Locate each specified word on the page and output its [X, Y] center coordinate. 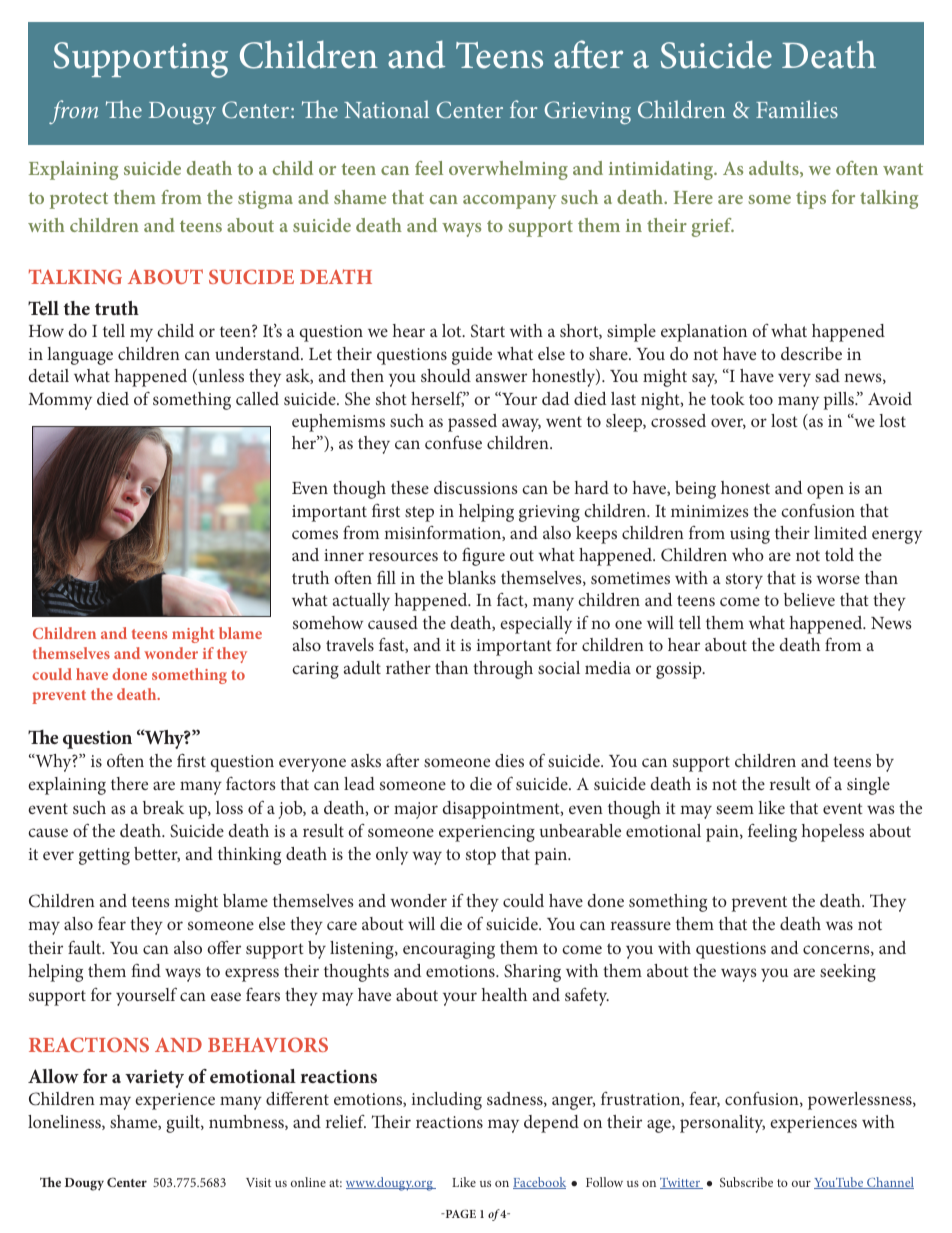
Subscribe [746, 1182]
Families [797, 109]
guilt [184, 1124]
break [163, 807]
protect [79, 200]
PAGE [459, 1213]
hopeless [833, 833]
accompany [509, 202]
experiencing [487, 833]
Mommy [60, 401]
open [825, 492]
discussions [476, 487]
